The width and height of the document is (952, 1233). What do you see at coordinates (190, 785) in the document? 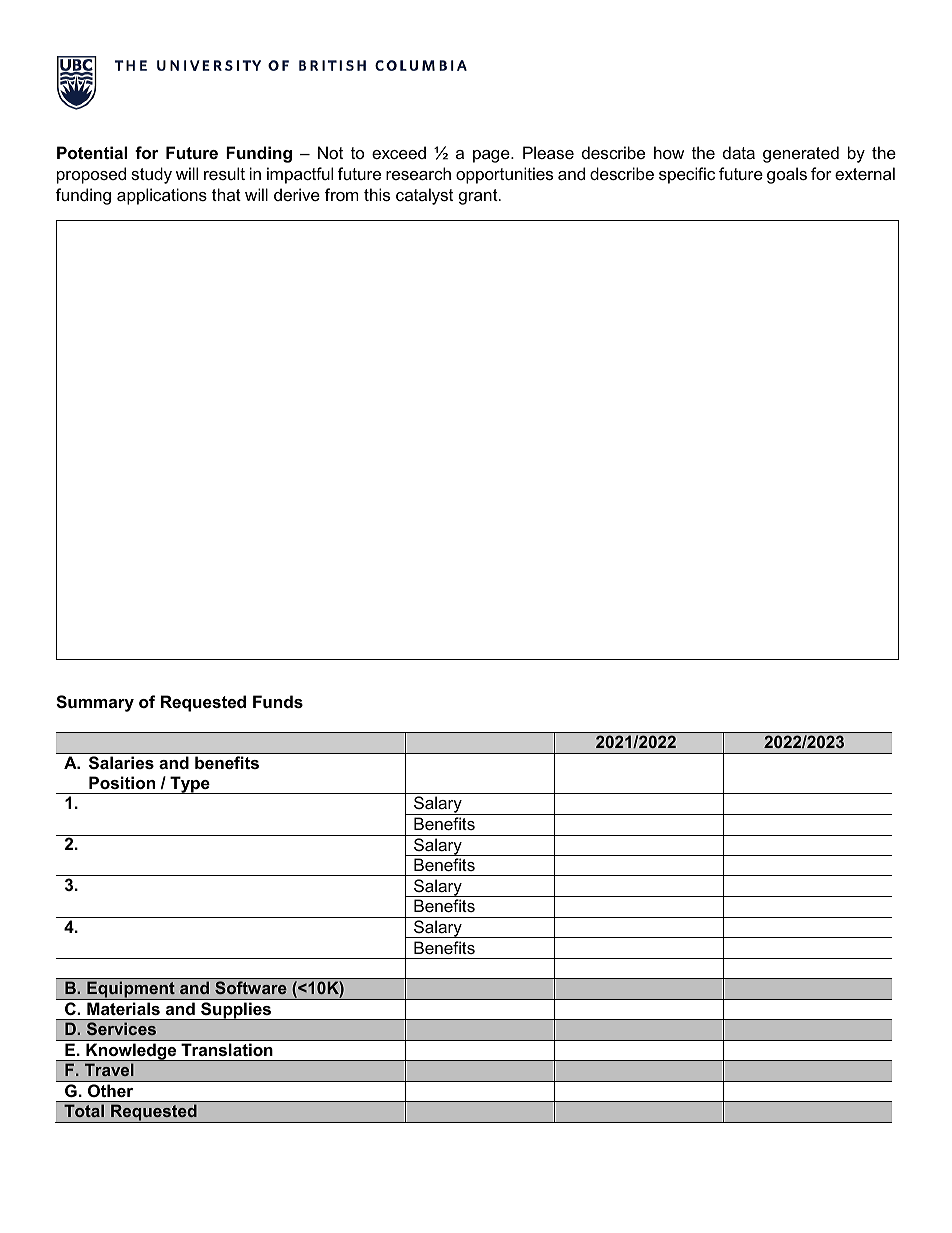
I see `Type` at bounding box center [190, 785].
